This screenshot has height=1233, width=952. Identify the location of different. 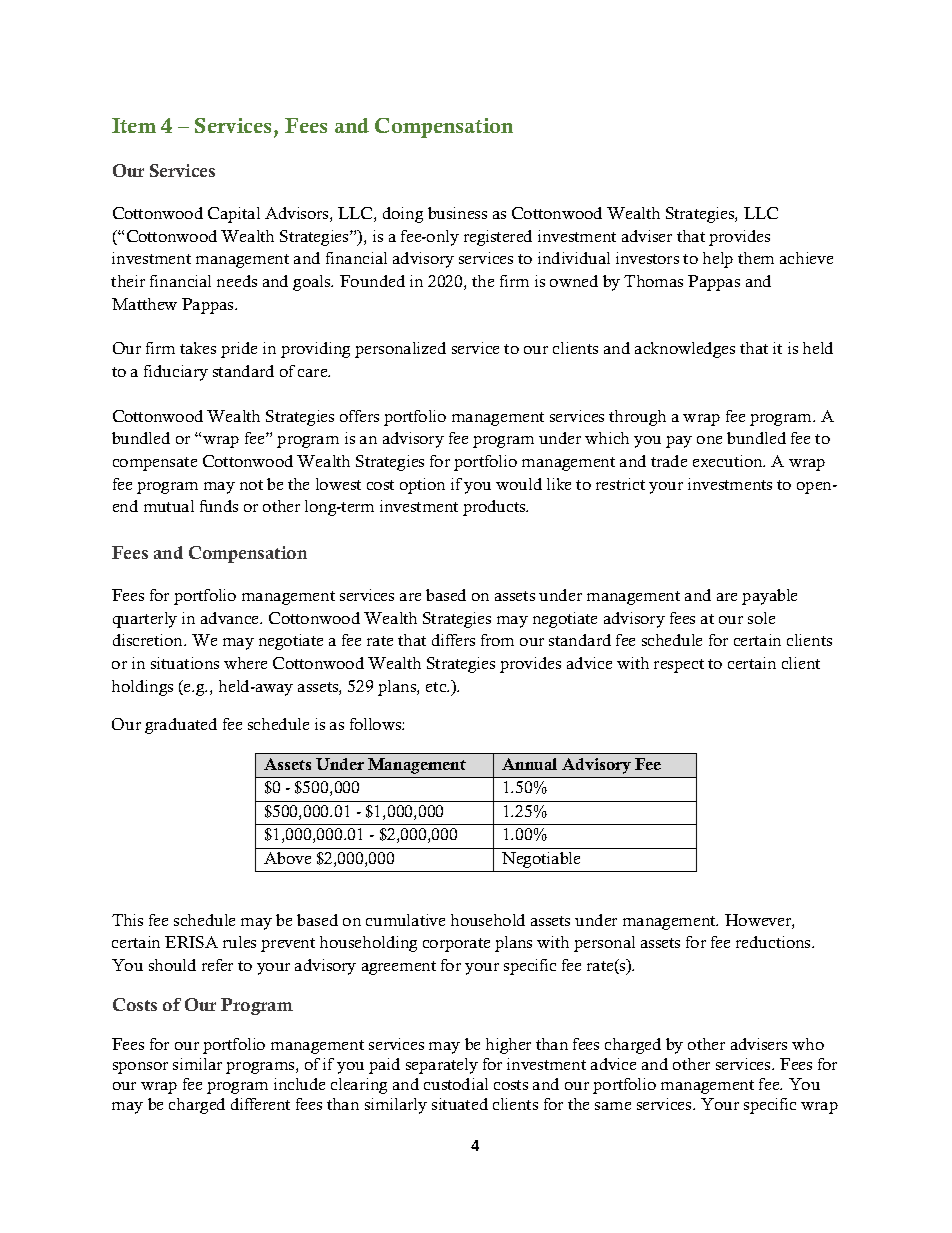
(260, 1104).
